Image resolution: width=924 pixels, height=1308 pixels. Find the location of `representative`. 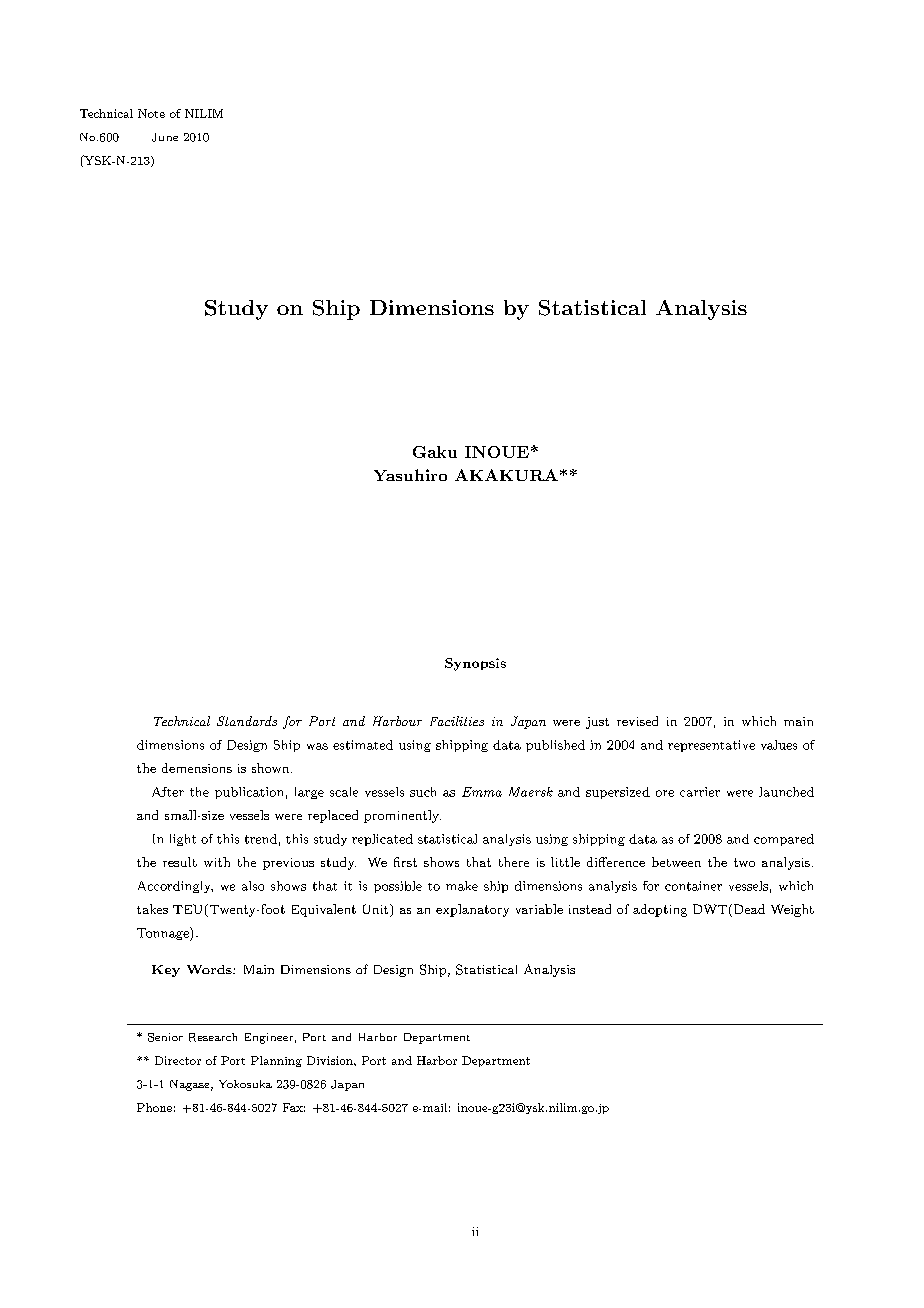

representative is located at coordinates (711, 746).
